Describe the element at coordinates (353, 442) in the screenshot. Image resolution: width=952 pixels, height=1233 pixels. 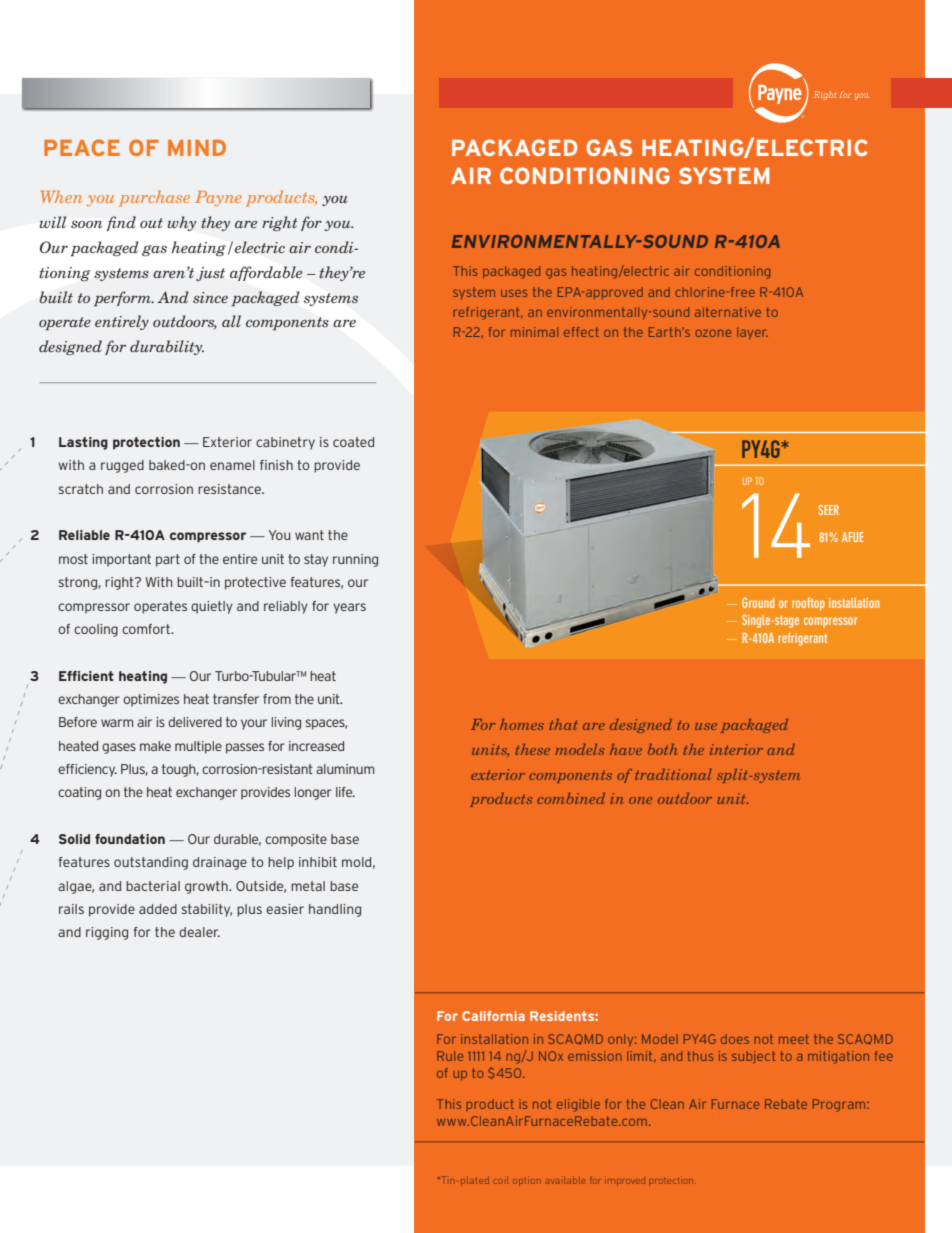
I see `coated` at that location.
